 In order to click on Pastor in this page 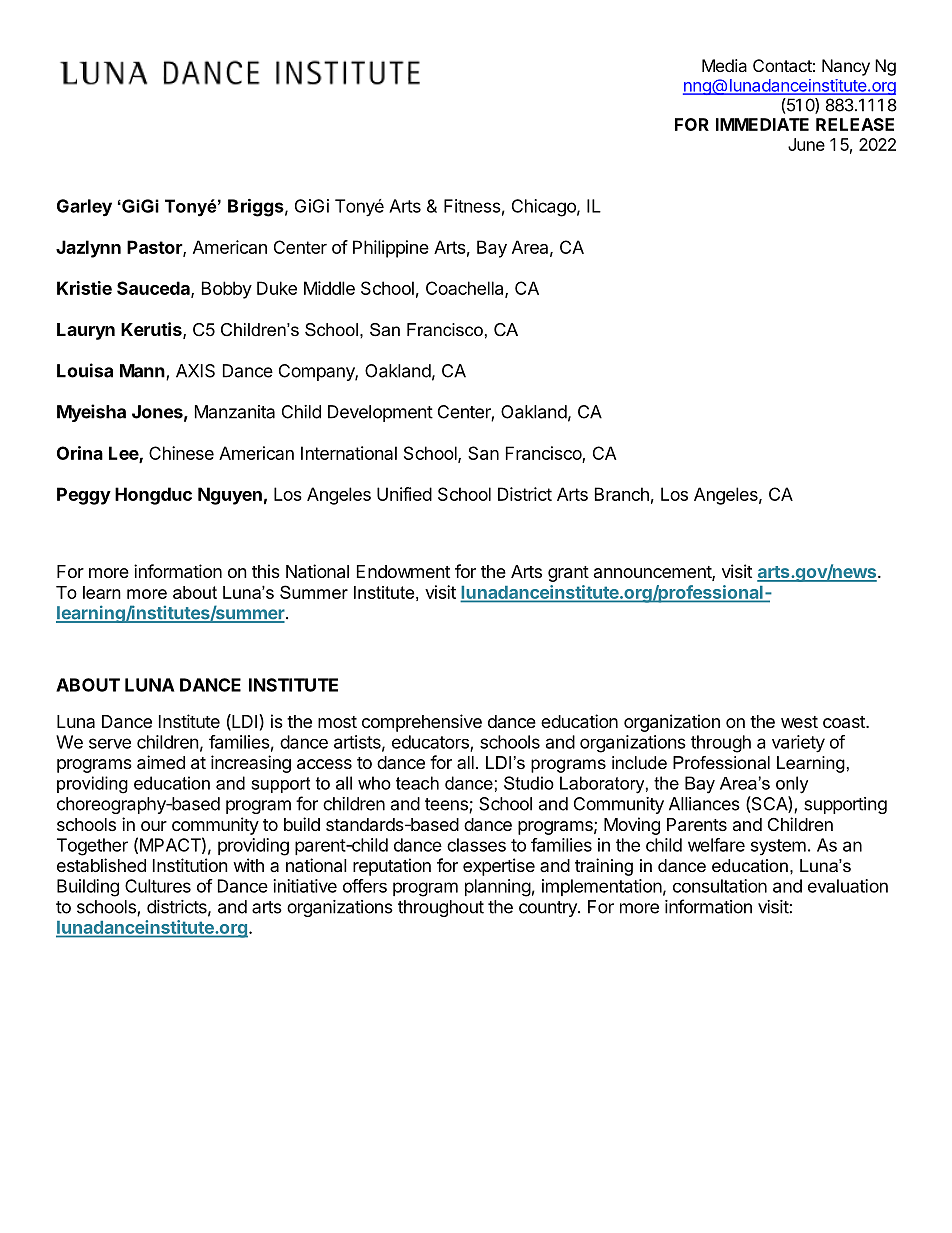, I will do `click(155, 248)`.
